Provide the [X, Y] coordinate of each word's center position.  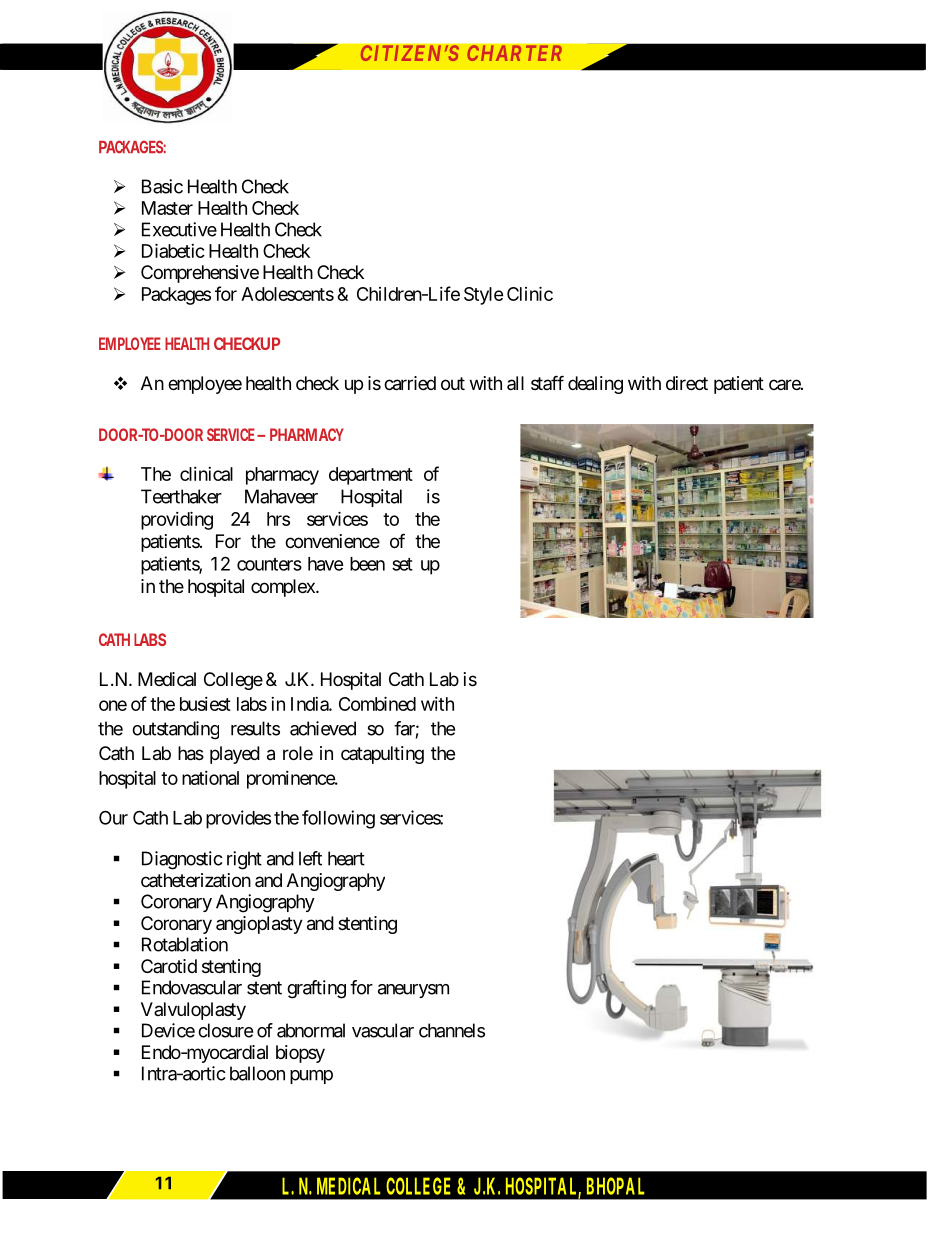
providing [177, 520]
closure [225, 1030]
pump [311, 1077]
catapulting [382, 755]
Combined [377, 703]
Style [483, 296]
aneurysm [413, 991]
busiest [205, 704]
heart [346, 858]
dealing [595, 385]
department [371, 476]
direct [687, 383]
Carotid [169, 966]
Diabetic [173, 250]
